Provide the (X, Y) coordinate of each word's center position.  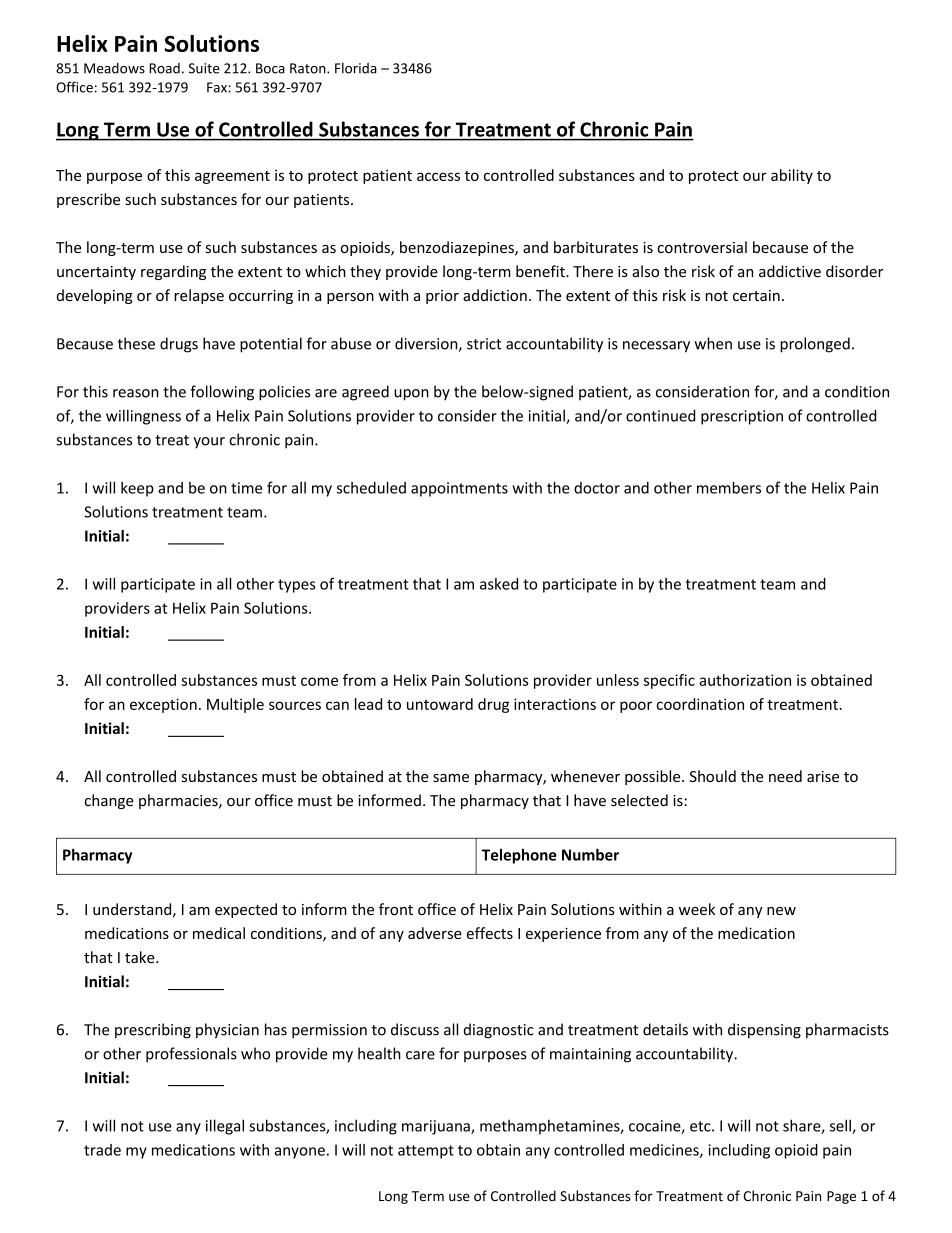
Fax (218, 87)
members (729, 487)
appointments (459, 489)
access (438, 176)
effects (490, 933)
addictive (790, 271)
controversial (702, 247)
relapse (199, 296)
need (785, 776)
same (451, 778)
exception (163, 705)
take (141, 957)
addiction (495, 295)
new (781, 911)
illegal (225, 1127)
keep (137, 489)
